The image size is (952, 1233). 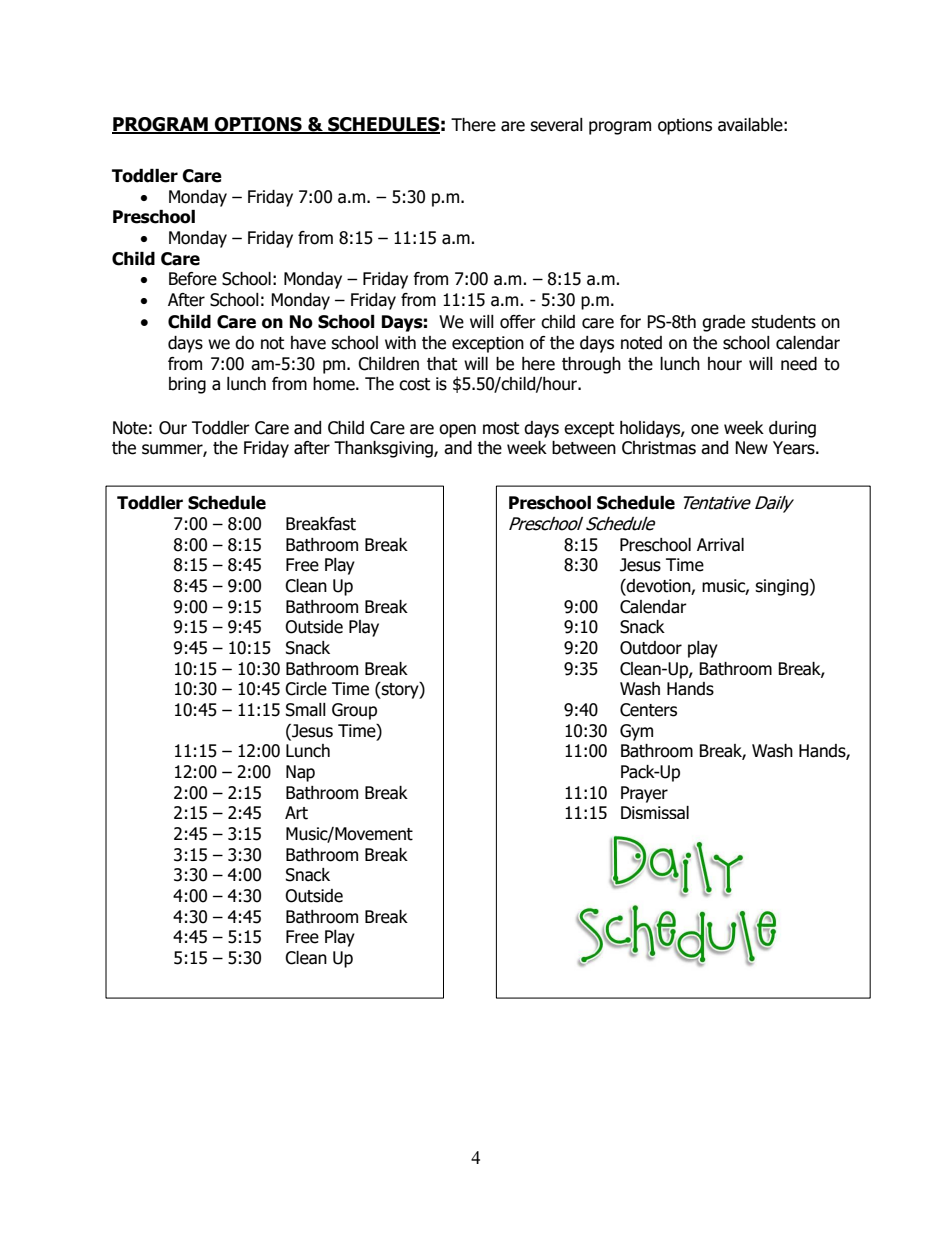 I want to click on offer, so click(x=518, y=322).
